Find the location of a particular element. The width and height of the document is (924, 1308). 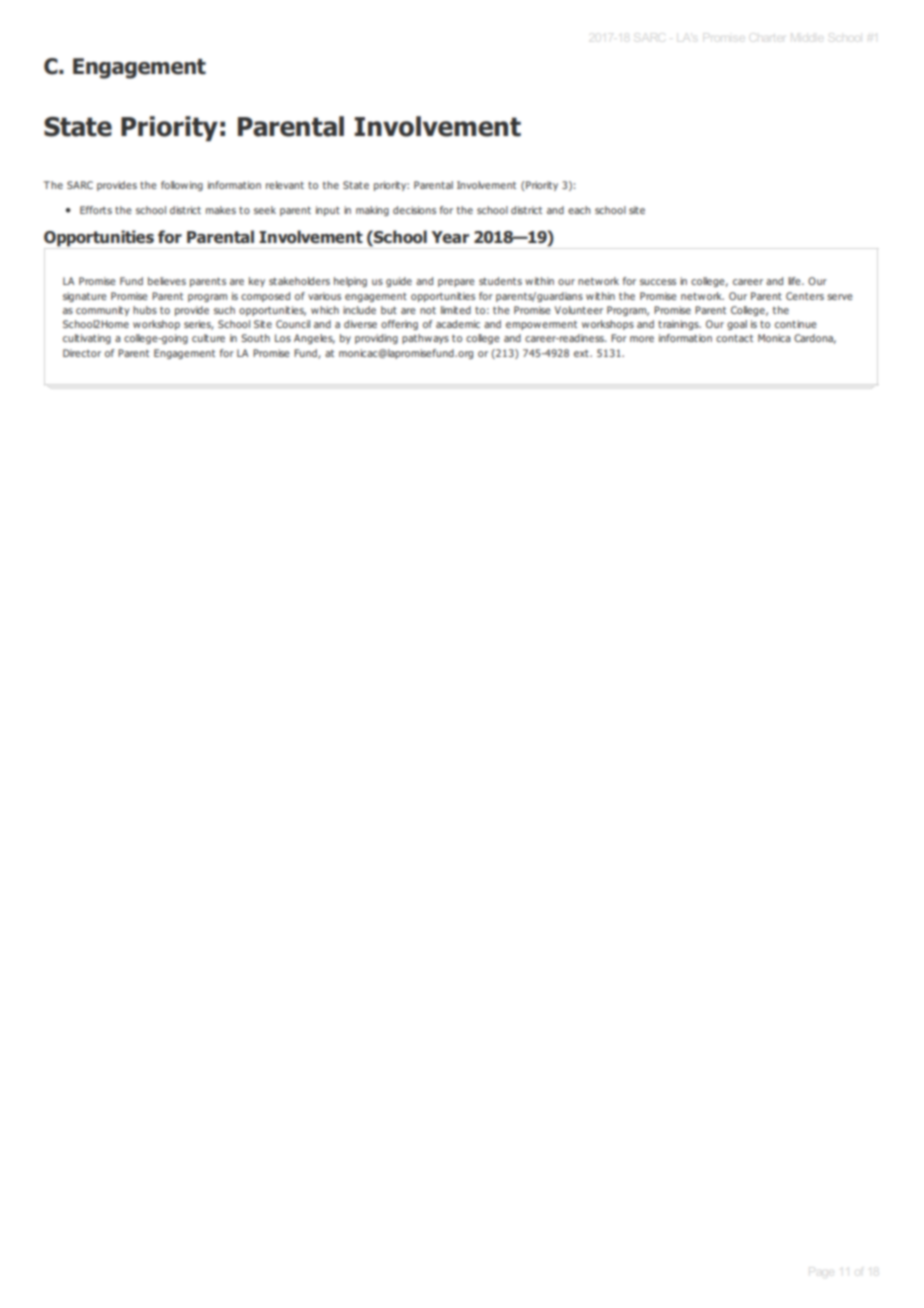

students is located at coordinates (500, 281).
